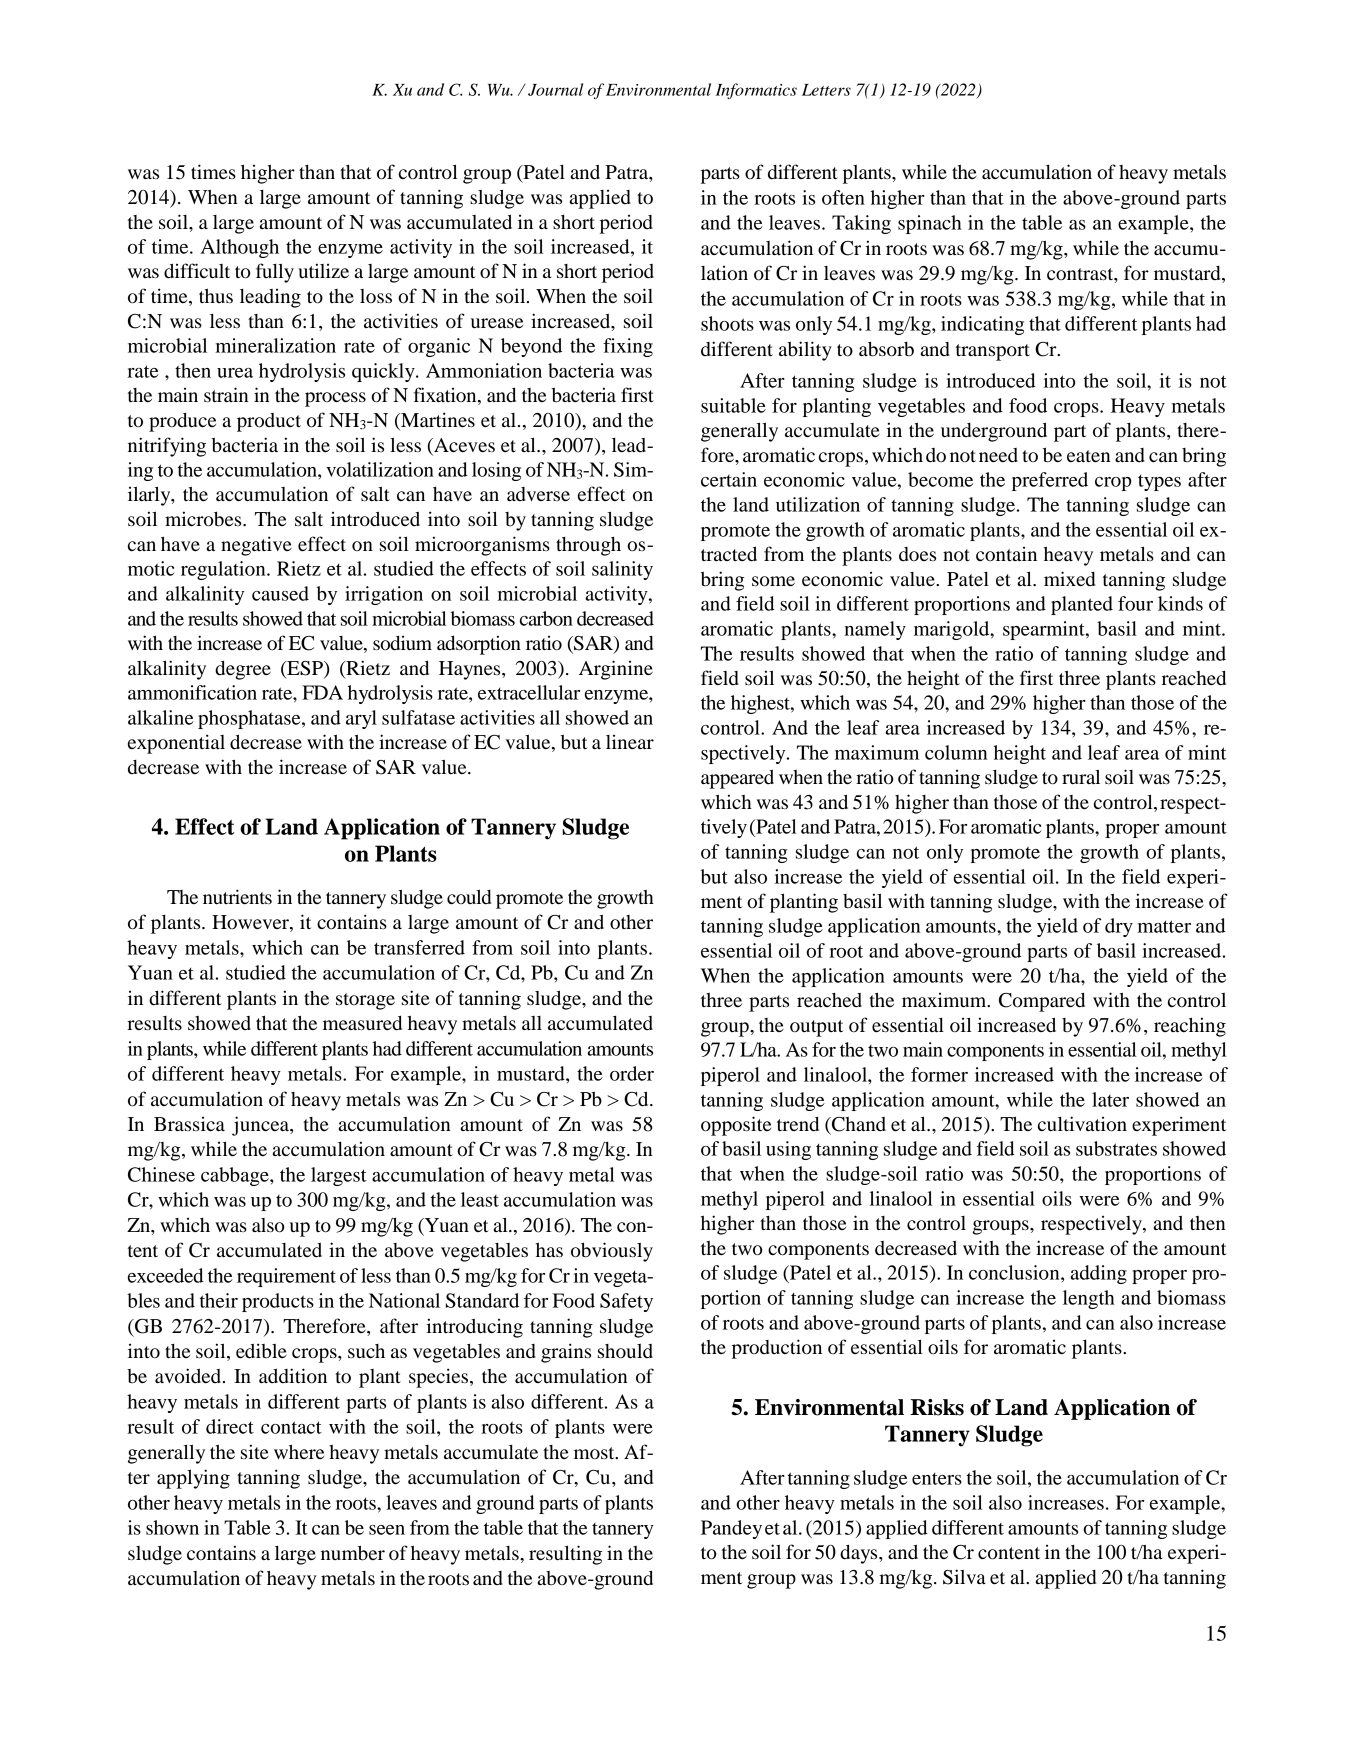 The image size is (1354, 1752). What do you see at coordinates (595, 1453) in the page?
I see `most` at bounding box center [595, 1453].
